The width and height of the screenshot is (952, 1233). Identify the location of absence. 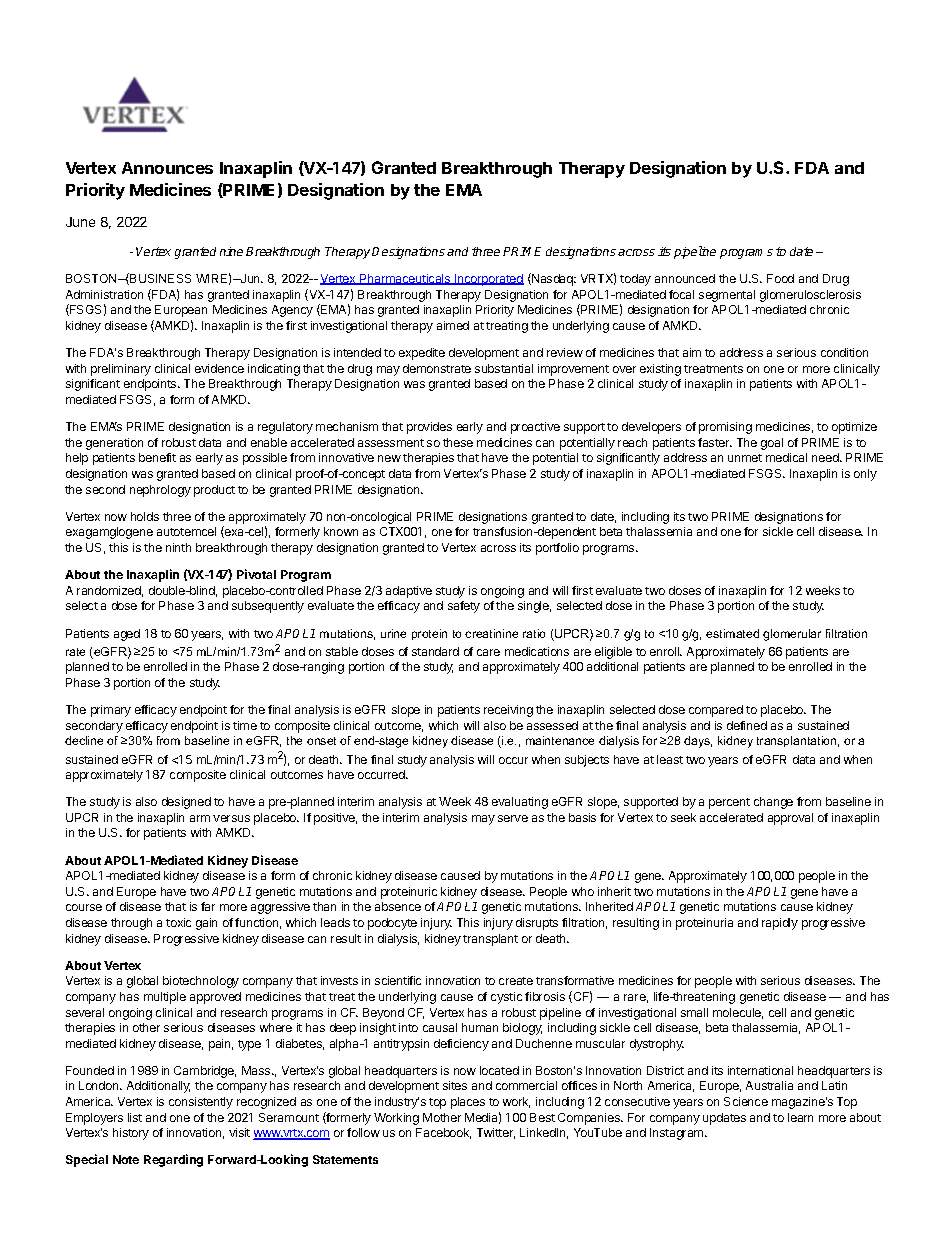
(398, 906).
